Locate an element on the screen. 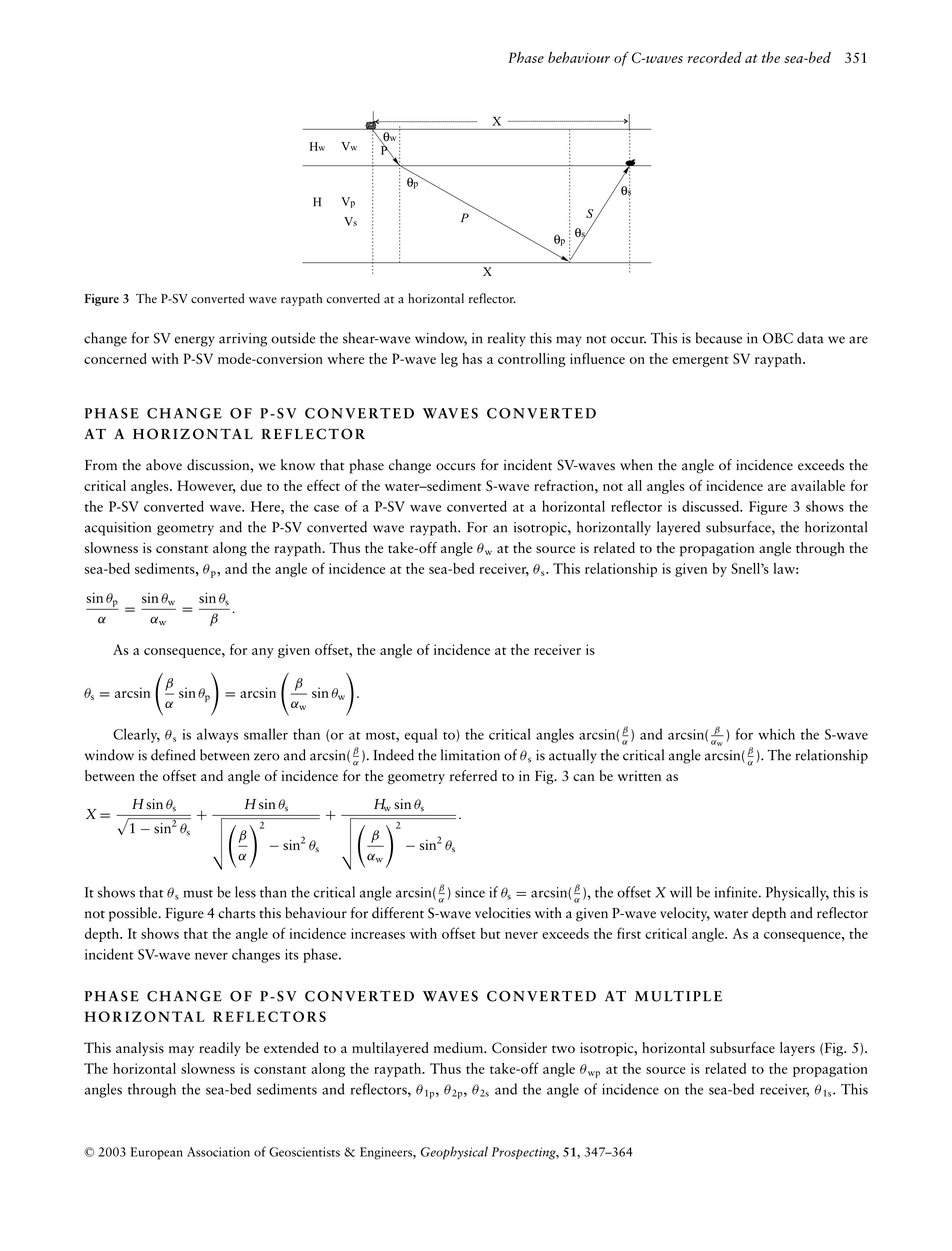 Image resolution: width=952 pixels, height=1251 pixels. equal is located at coordinates (421, 735).
